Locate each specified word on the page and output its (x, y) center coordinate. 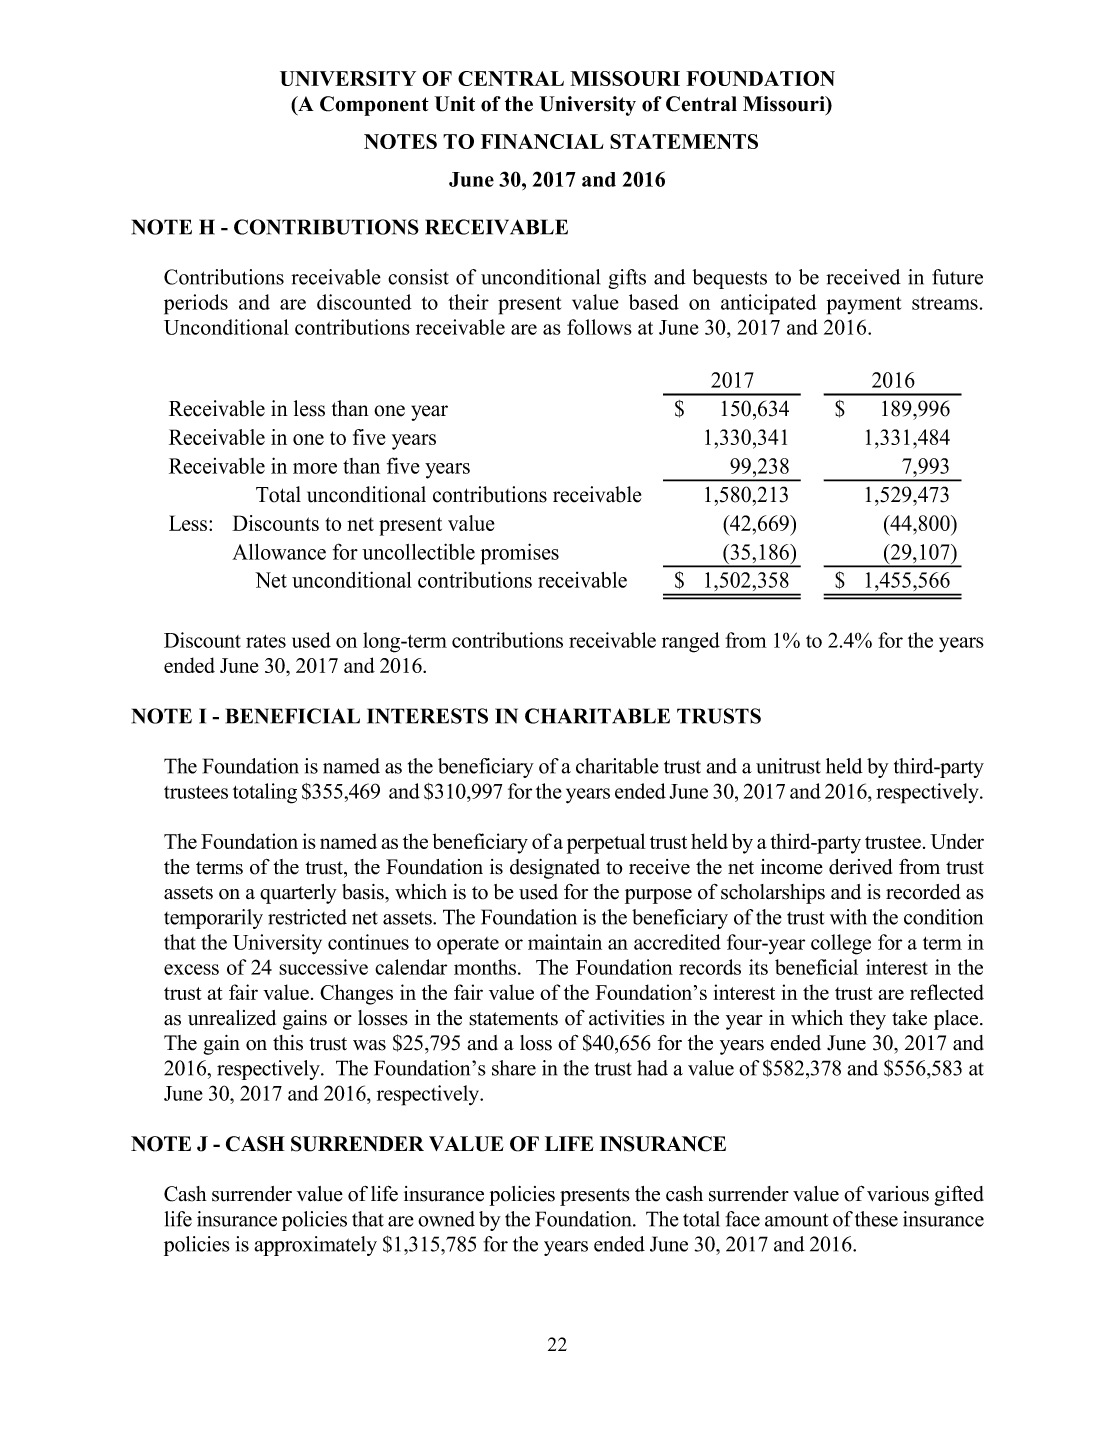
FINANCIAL (542, 141)
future (957, 277)
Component (374, 106)
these (876, 1219)
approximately (316, 1246)
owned (446, 1219)
